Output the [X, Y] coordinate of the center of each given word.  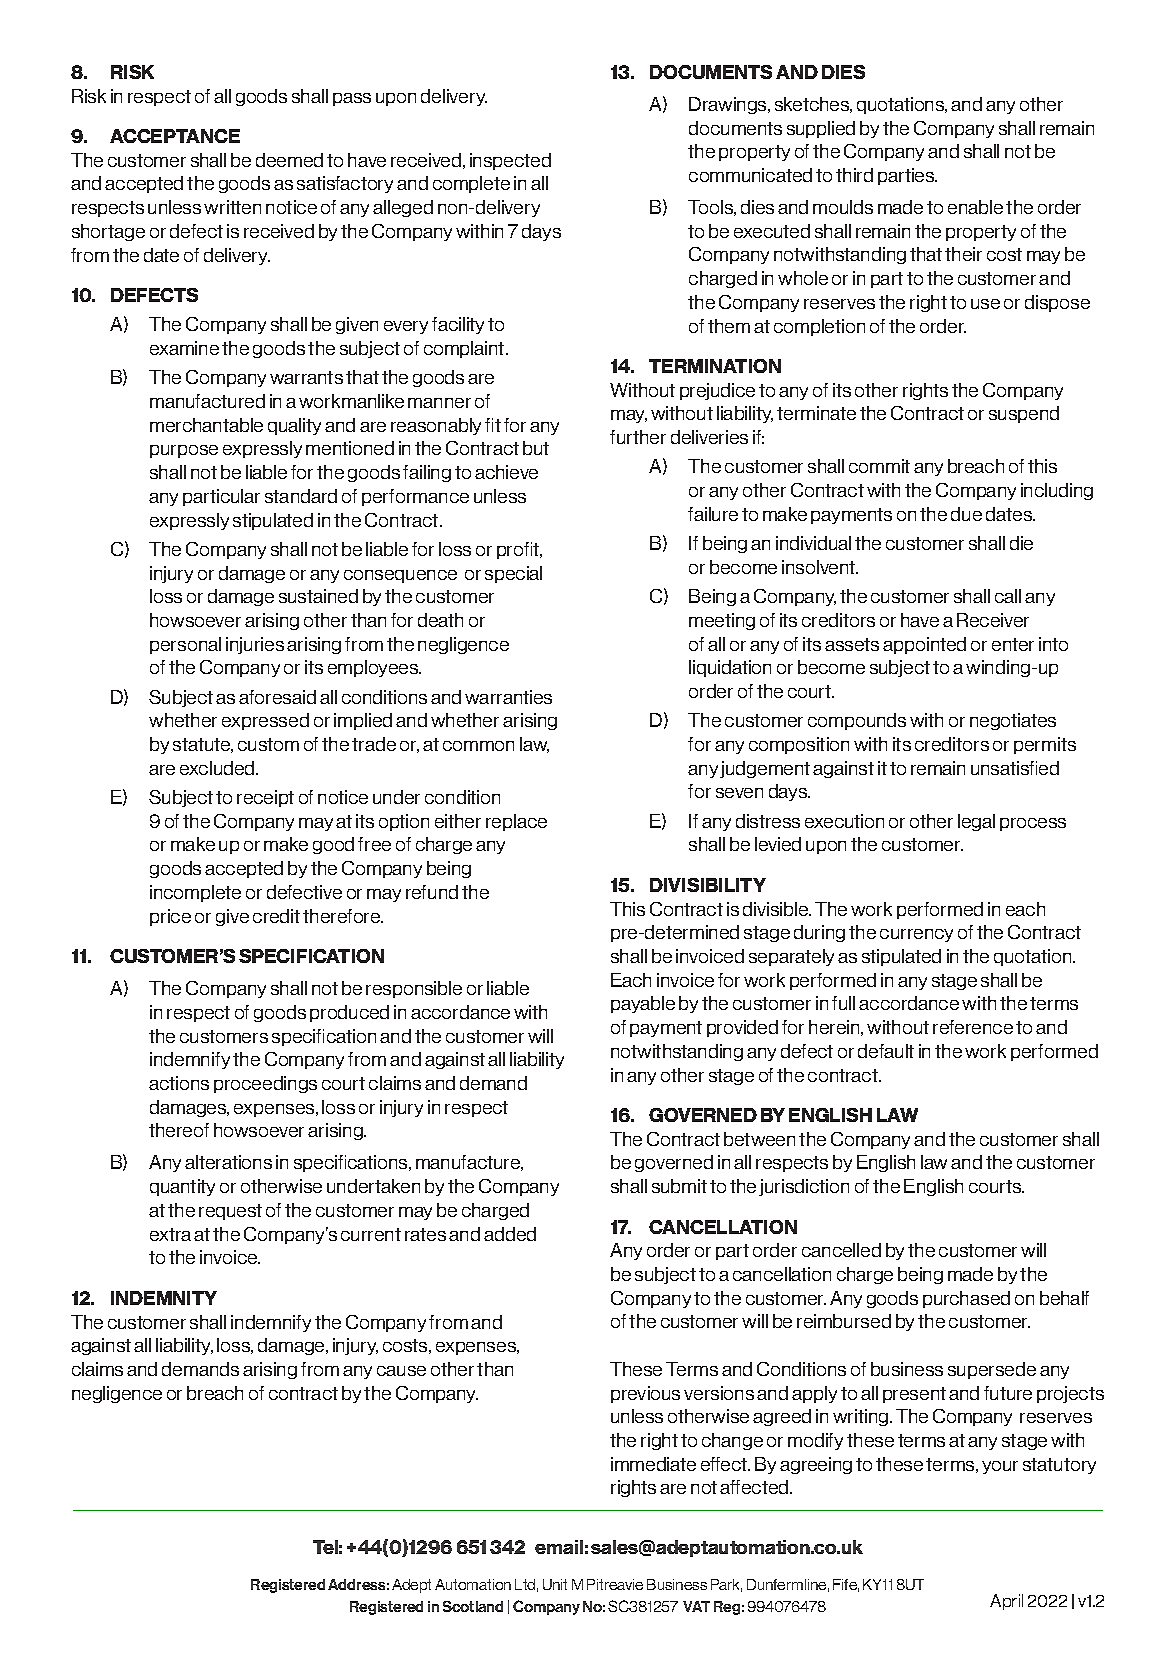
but [536, 448]
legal [976, 822]
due [966, 514]
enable [975, 207]
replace [516, 822]
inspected [510, 161]
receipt [265, 798]
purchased [966, 1299]
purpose [184, 451]
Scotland [473, 1606]
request [230, 1212]
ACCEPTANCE [175, 136]
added [510, 1234]
